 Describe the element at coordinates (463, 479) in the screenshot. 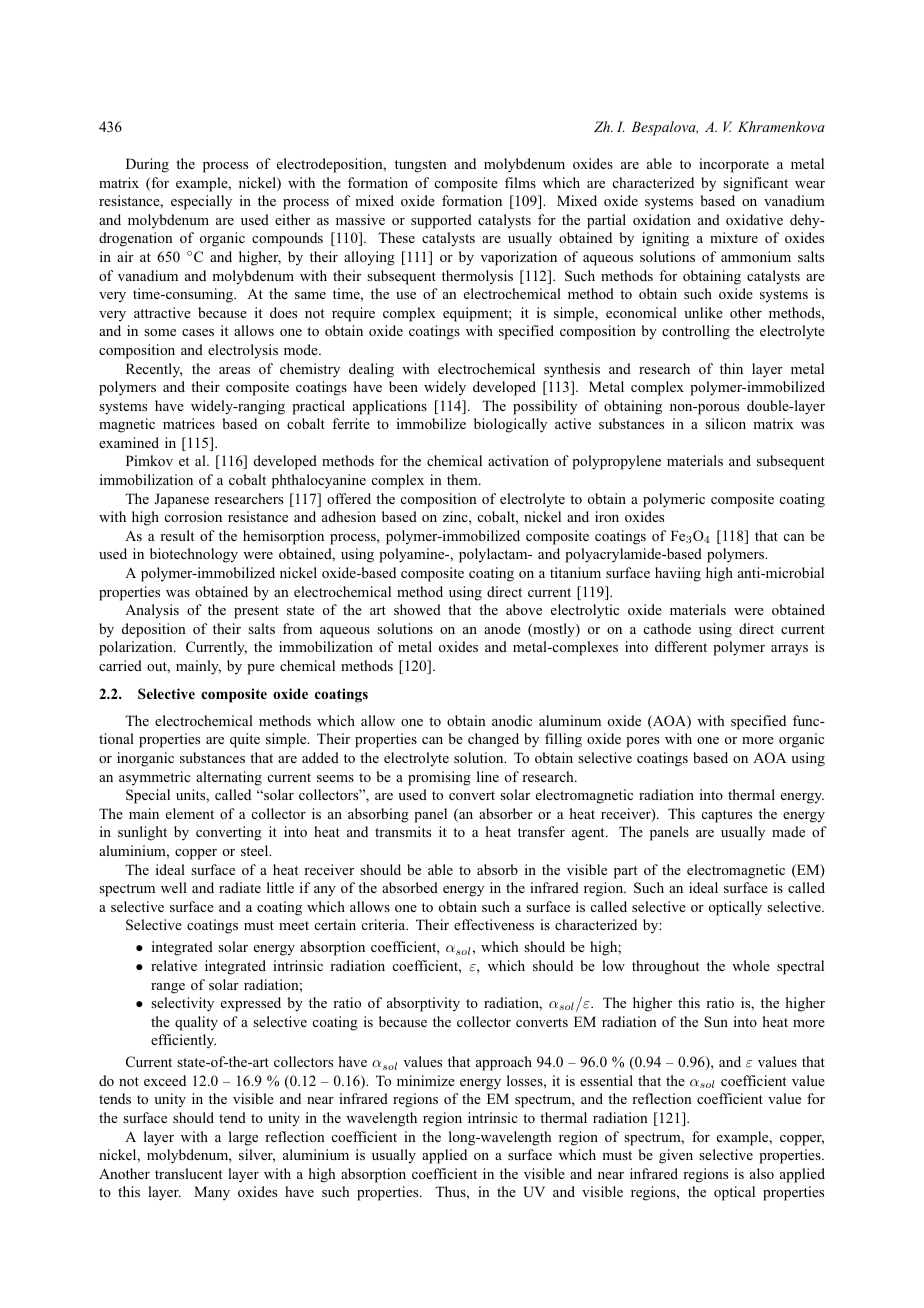

I see `them` at that location.
